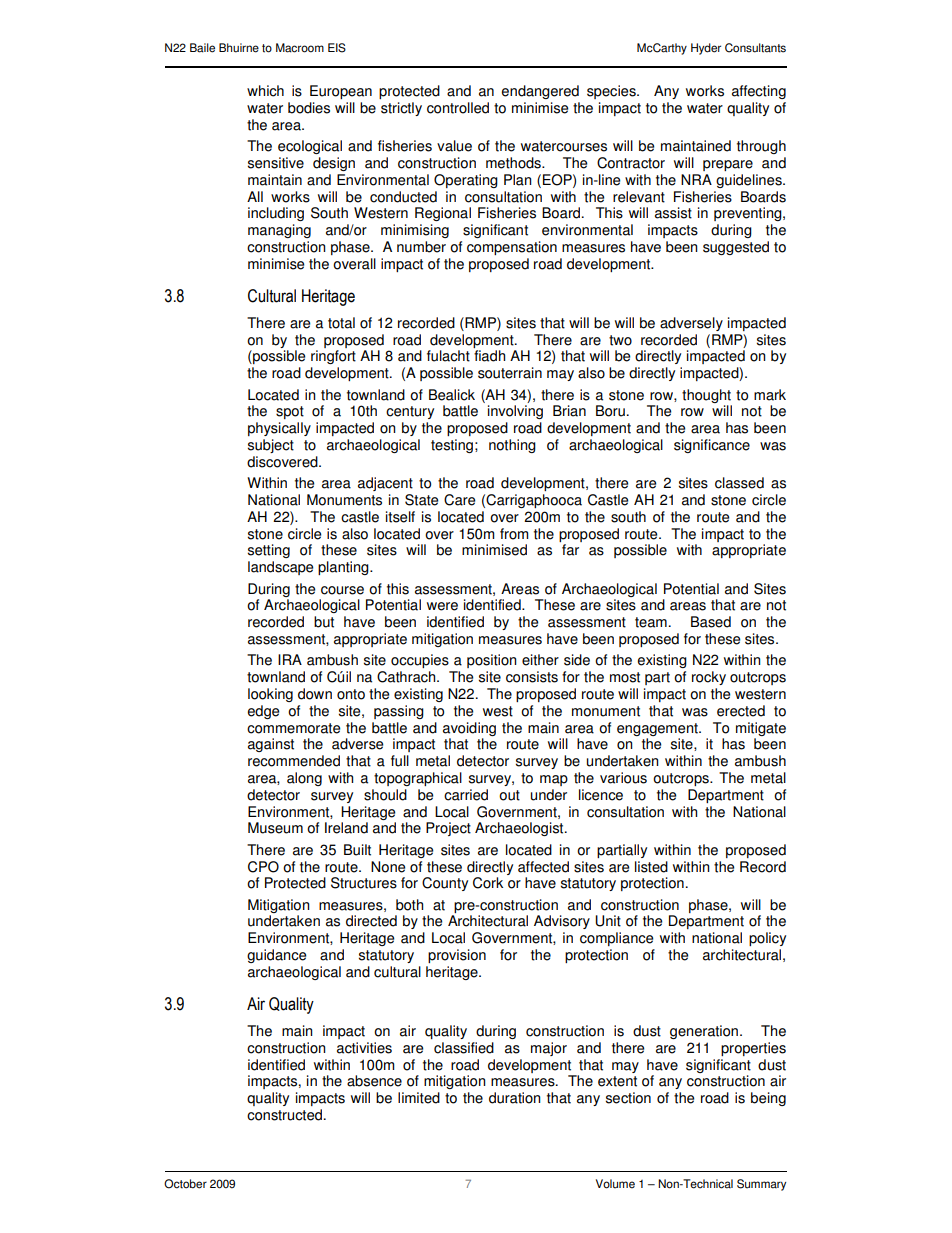  Describe the element at coordinates (442, 606) in the screenshot. I see `were` at that location.
